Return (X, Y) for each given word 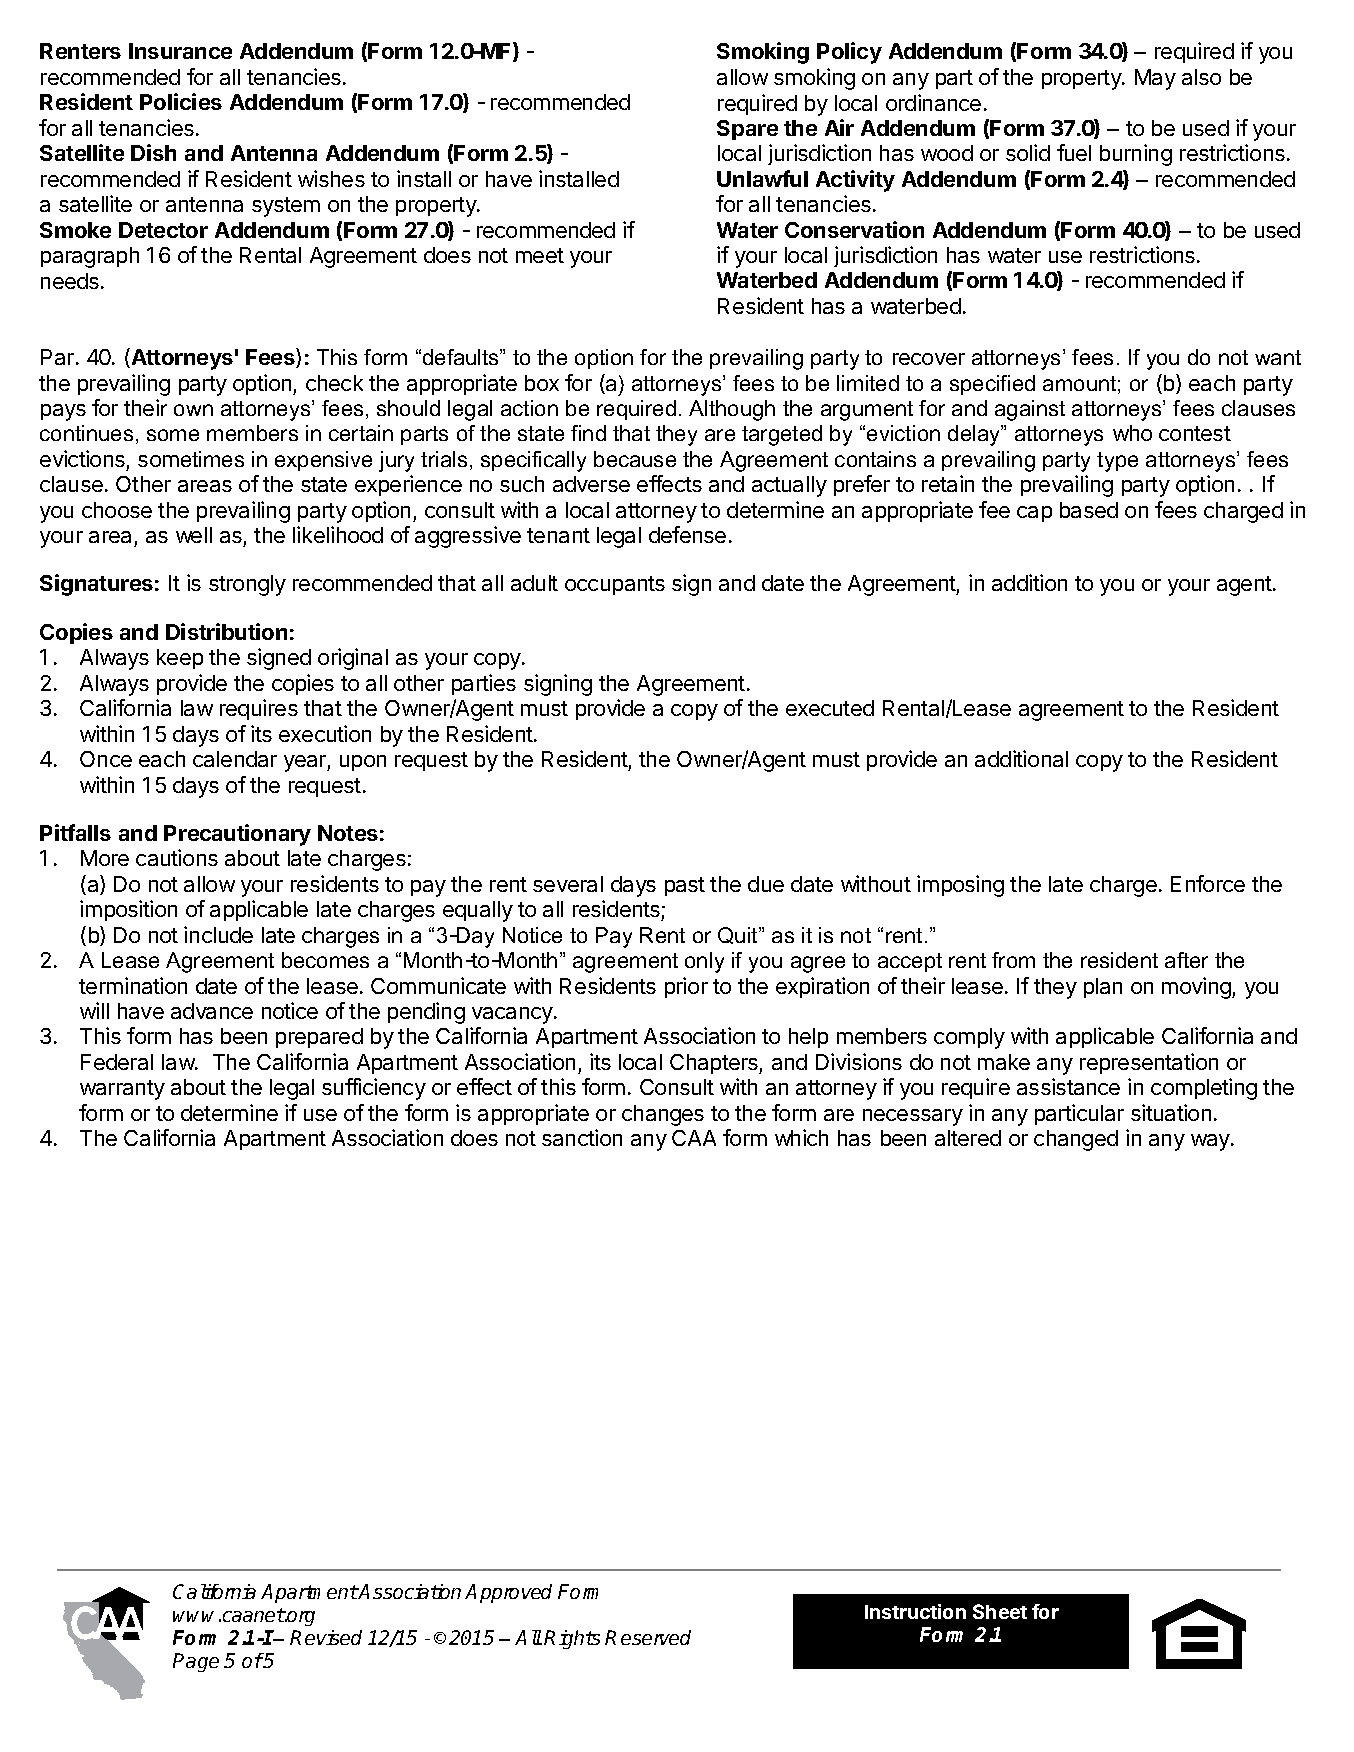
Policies (181, 101)
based (1089, 510)
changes (663, 1115)
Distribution (226, 631)
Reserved (648, 1637)
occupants (615, 585)
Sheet (1000, 1611)
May (1155, 79)
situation (1171, 1112)
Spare (747, 130)
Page (196, 1662)
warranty (122, 1090)
